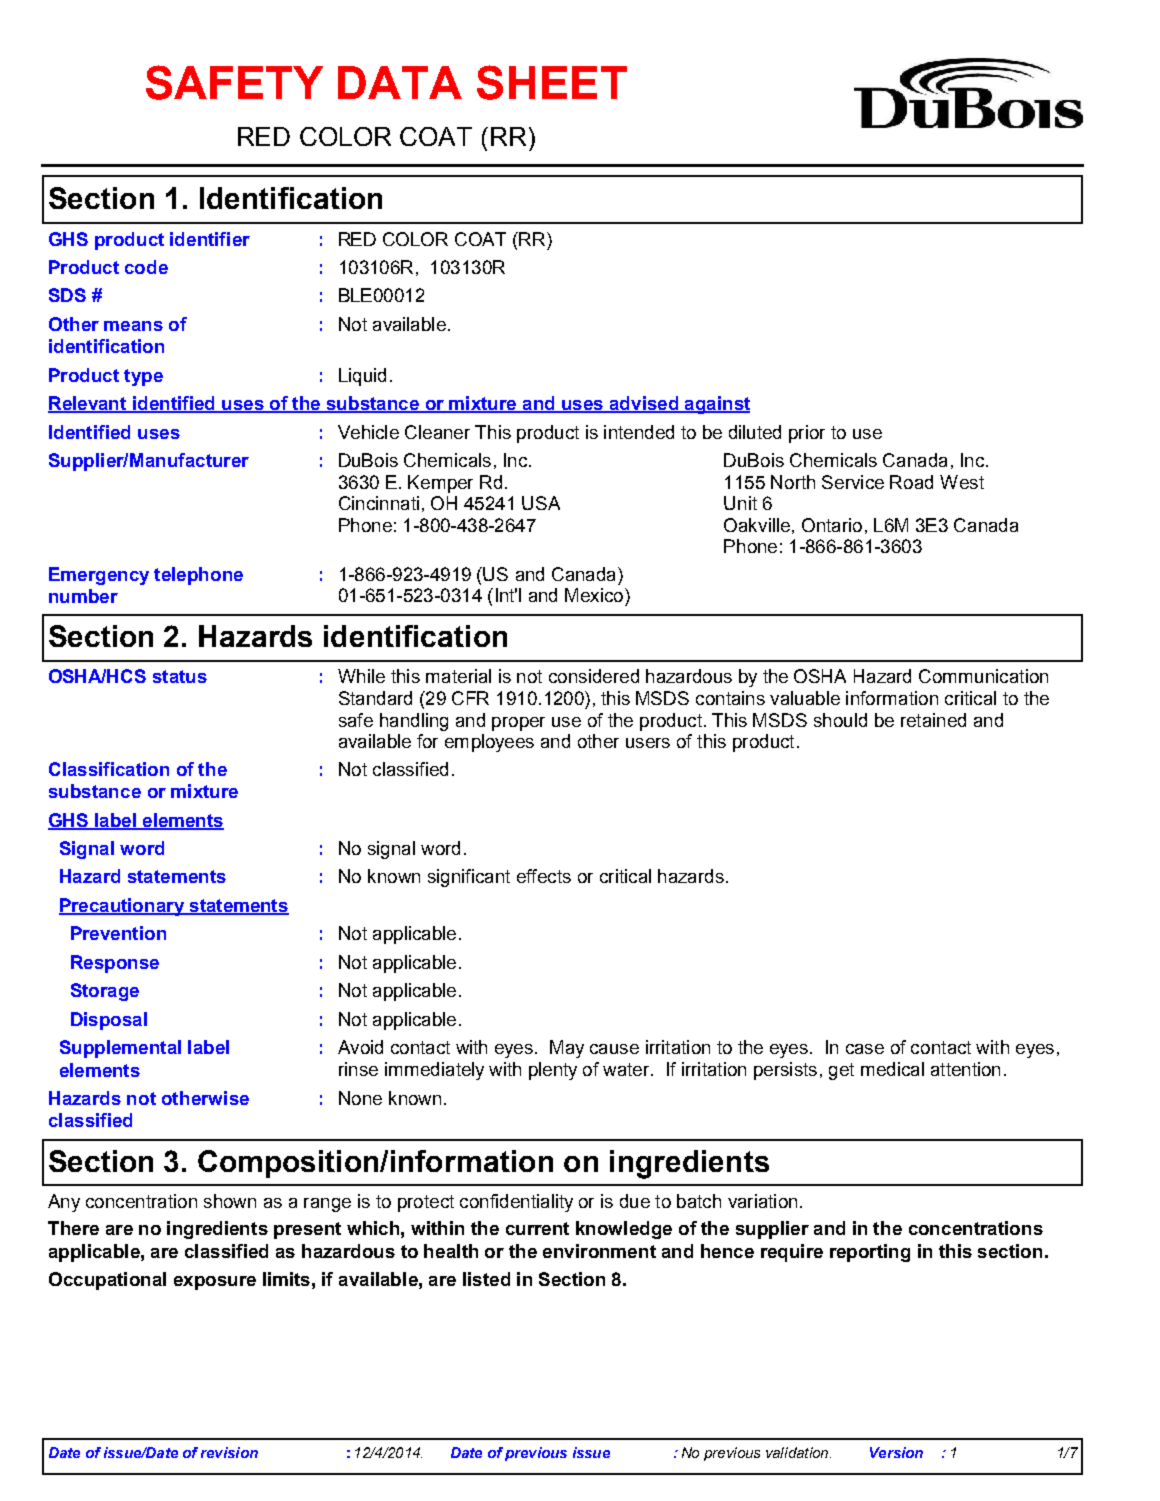 This screenshot has width=1160, height=1501. What do you see at coordinates (541, 503) in the screenshot?
I see `USA` at bounding box center [541, 503].
